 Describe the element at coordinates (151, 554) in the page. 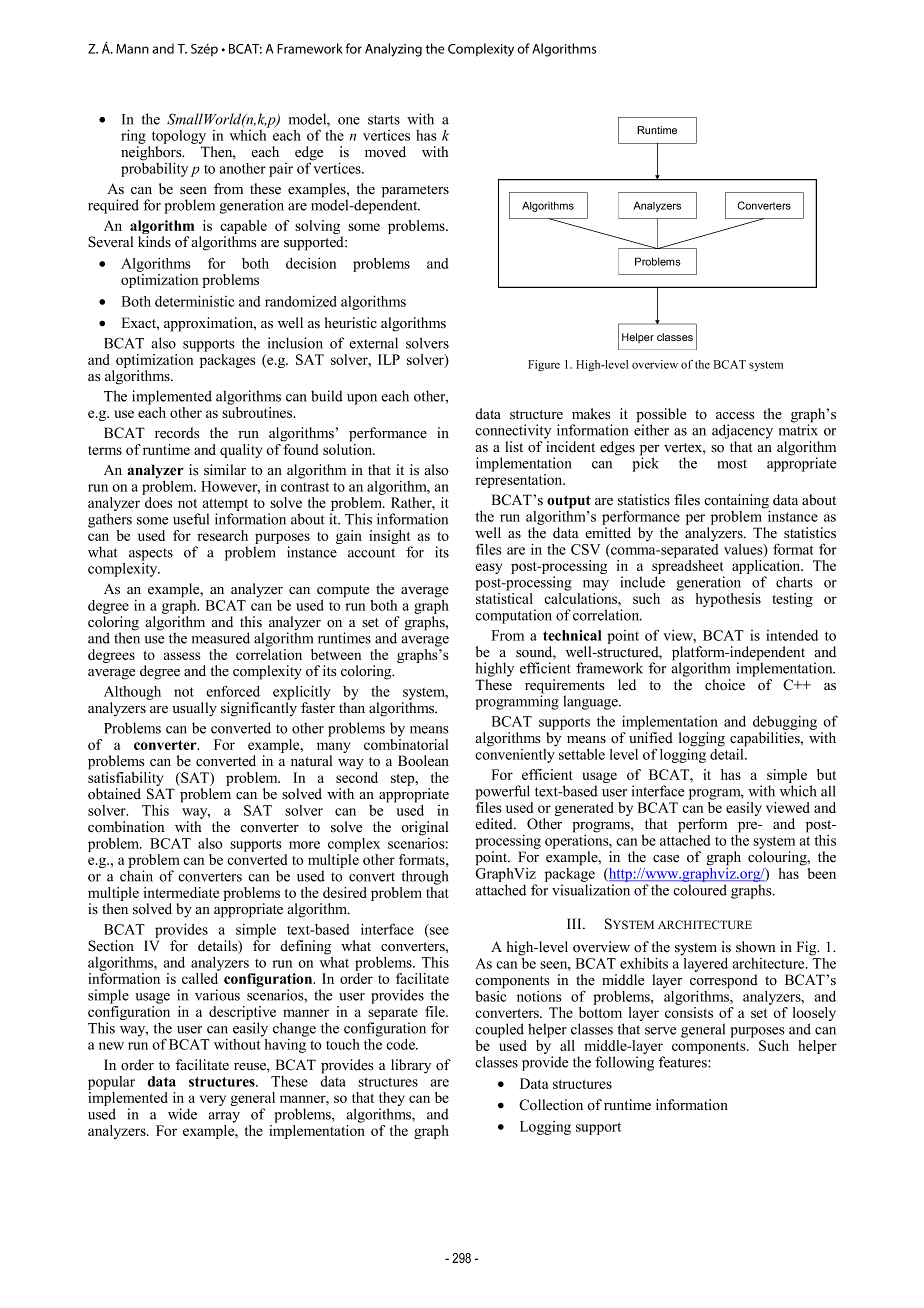

I see `aspects` at that location.
